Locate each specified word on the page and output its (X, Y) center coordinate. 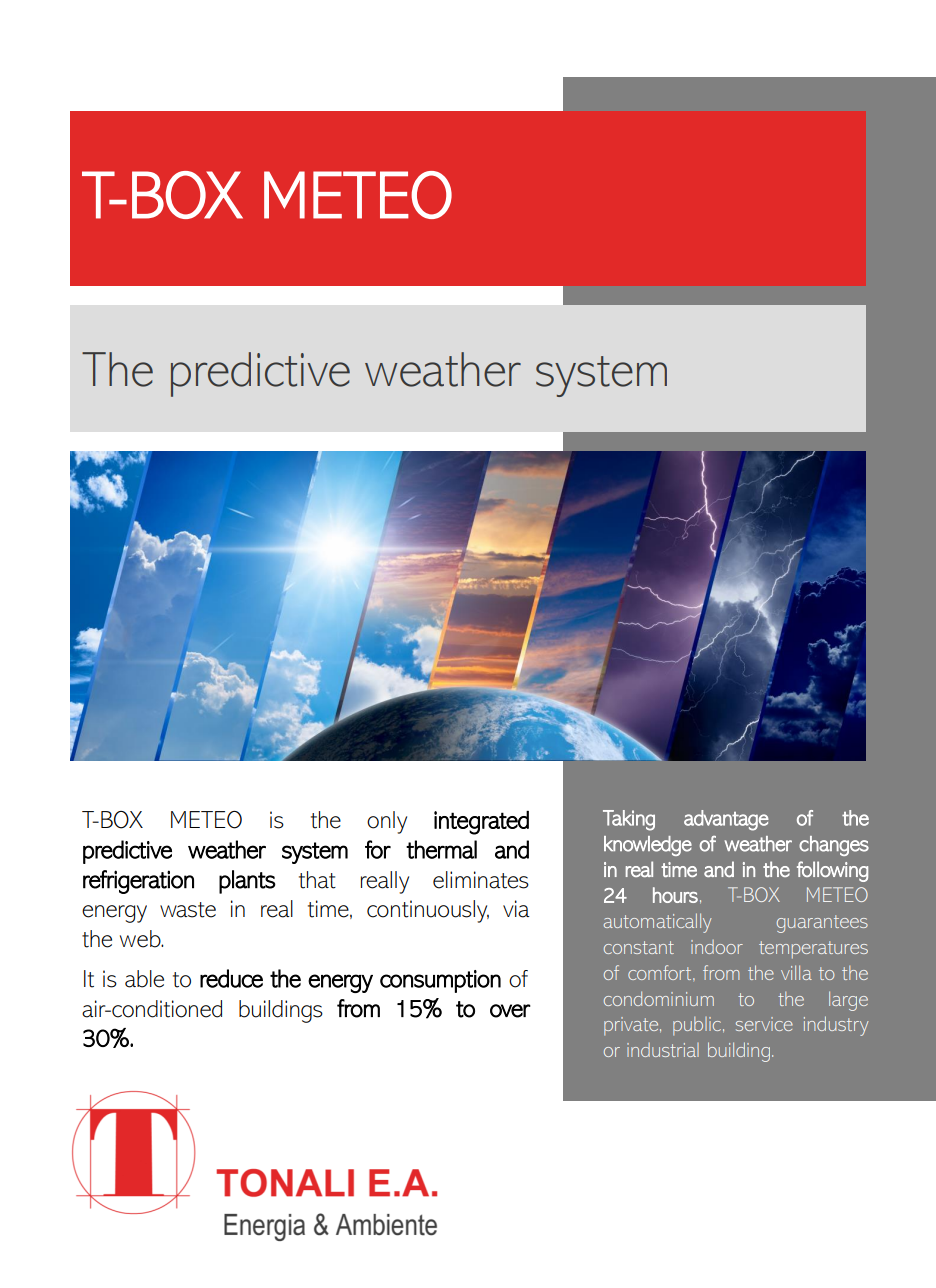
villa (796, 972)
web (141, 939)
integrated (481, 823)
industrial (663, 1050)
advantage (726, 820)
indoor (717, 947)
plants (247, 882)
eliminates (481, 880)
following (832, 871)
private (632, 1026)
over (510, 1011)
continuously (428, 911)
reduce (231, 978)
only (387, 822)
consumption (440, 981)
